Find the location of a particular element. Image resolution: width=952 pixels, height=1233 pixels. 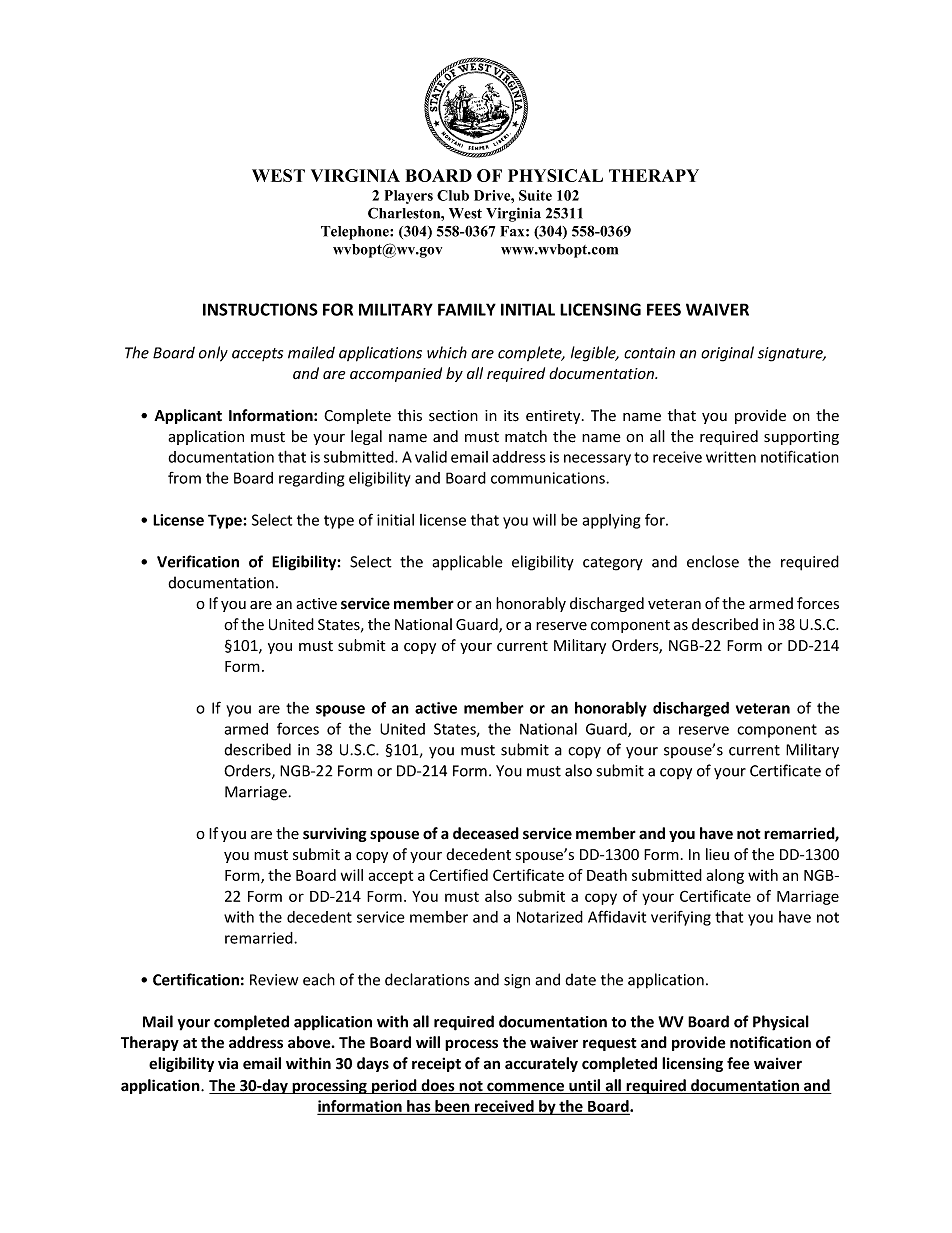

INSTRUCTIONS is located at coordinates (260, 309).
